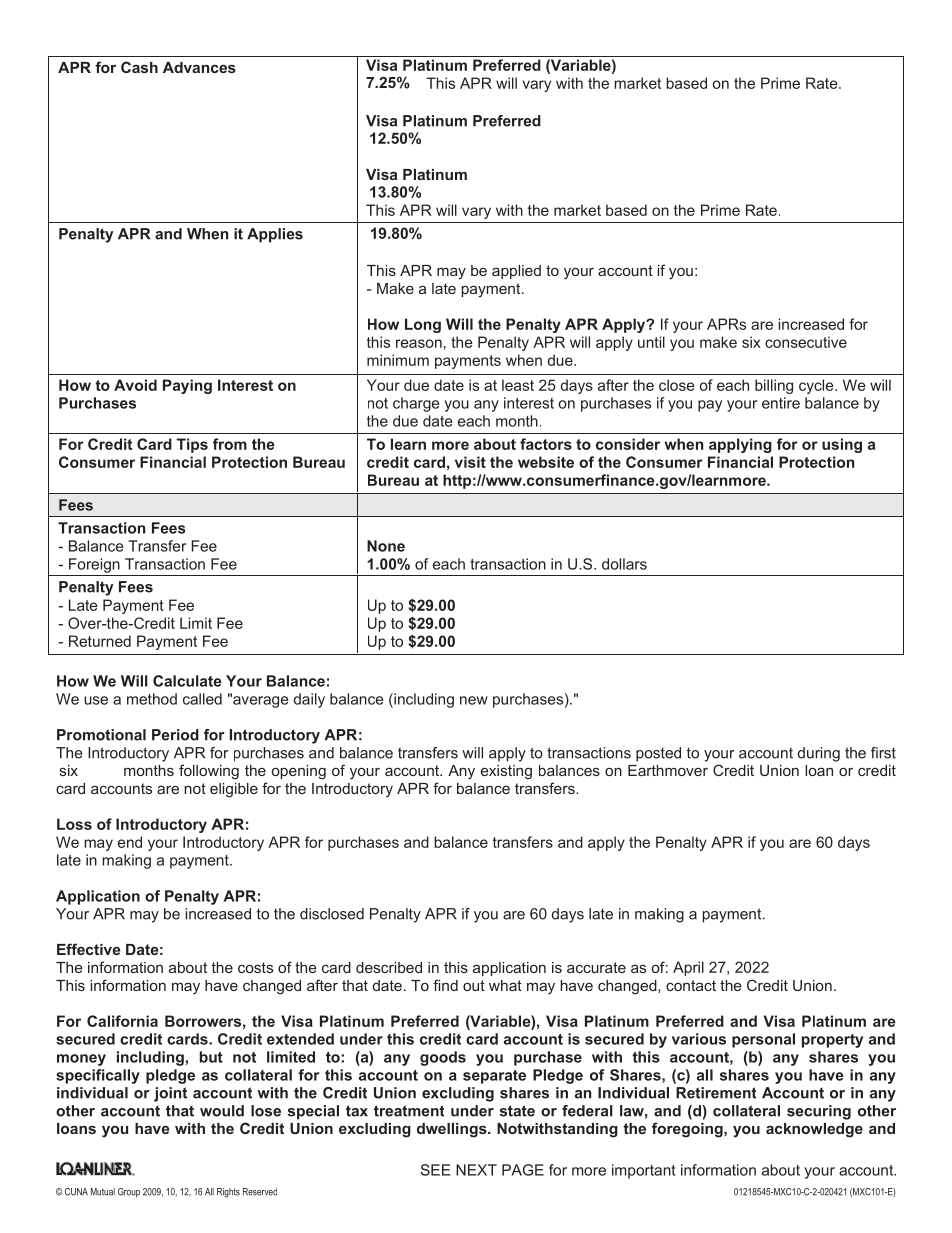 Image resolution: width=952 pixels, height=1233 pixels. Describe the element at coordinates (476, 1170) in the image. I see `NEXT` at that location.
